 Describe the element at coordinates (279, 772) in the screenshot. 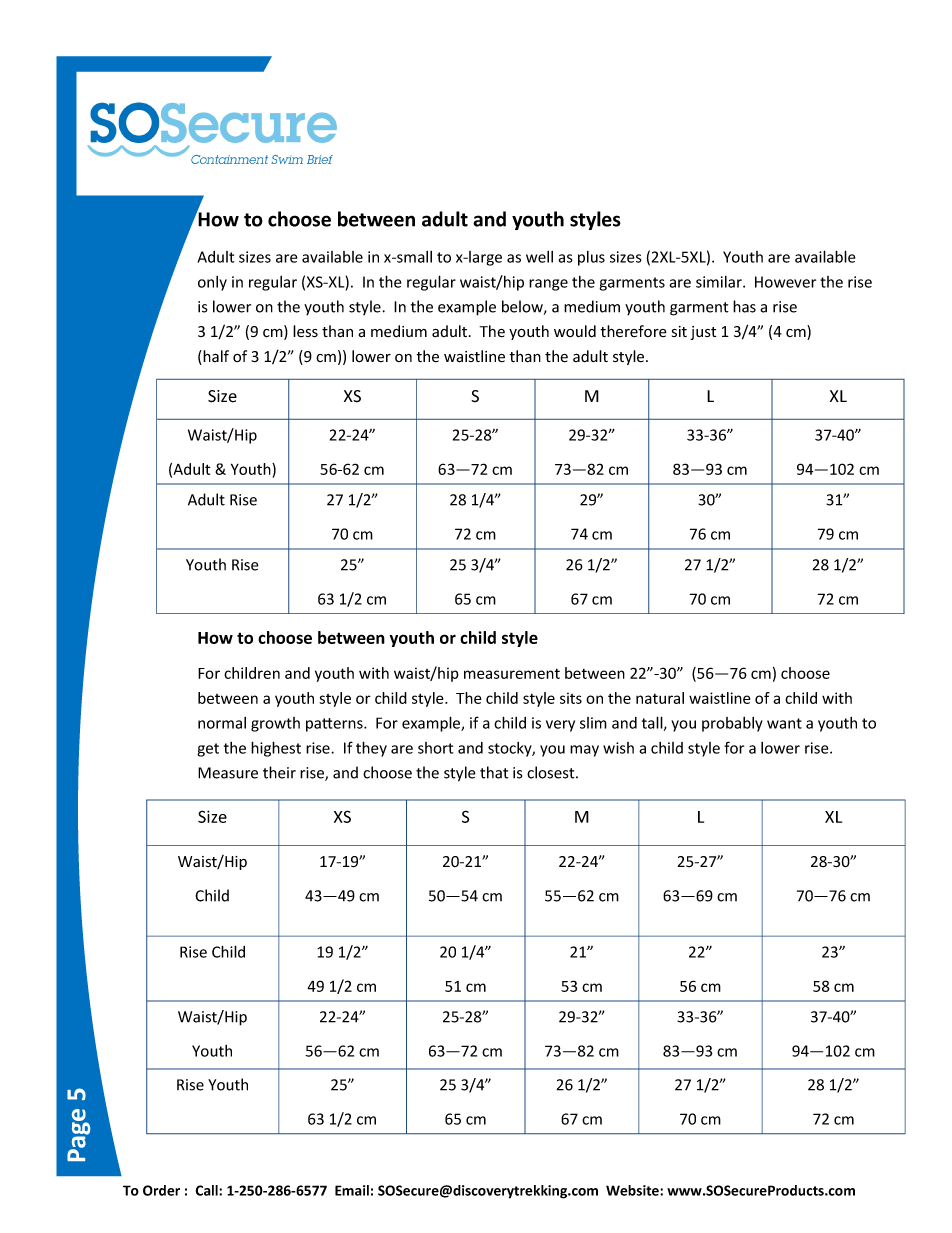

I see `their` at that location.
